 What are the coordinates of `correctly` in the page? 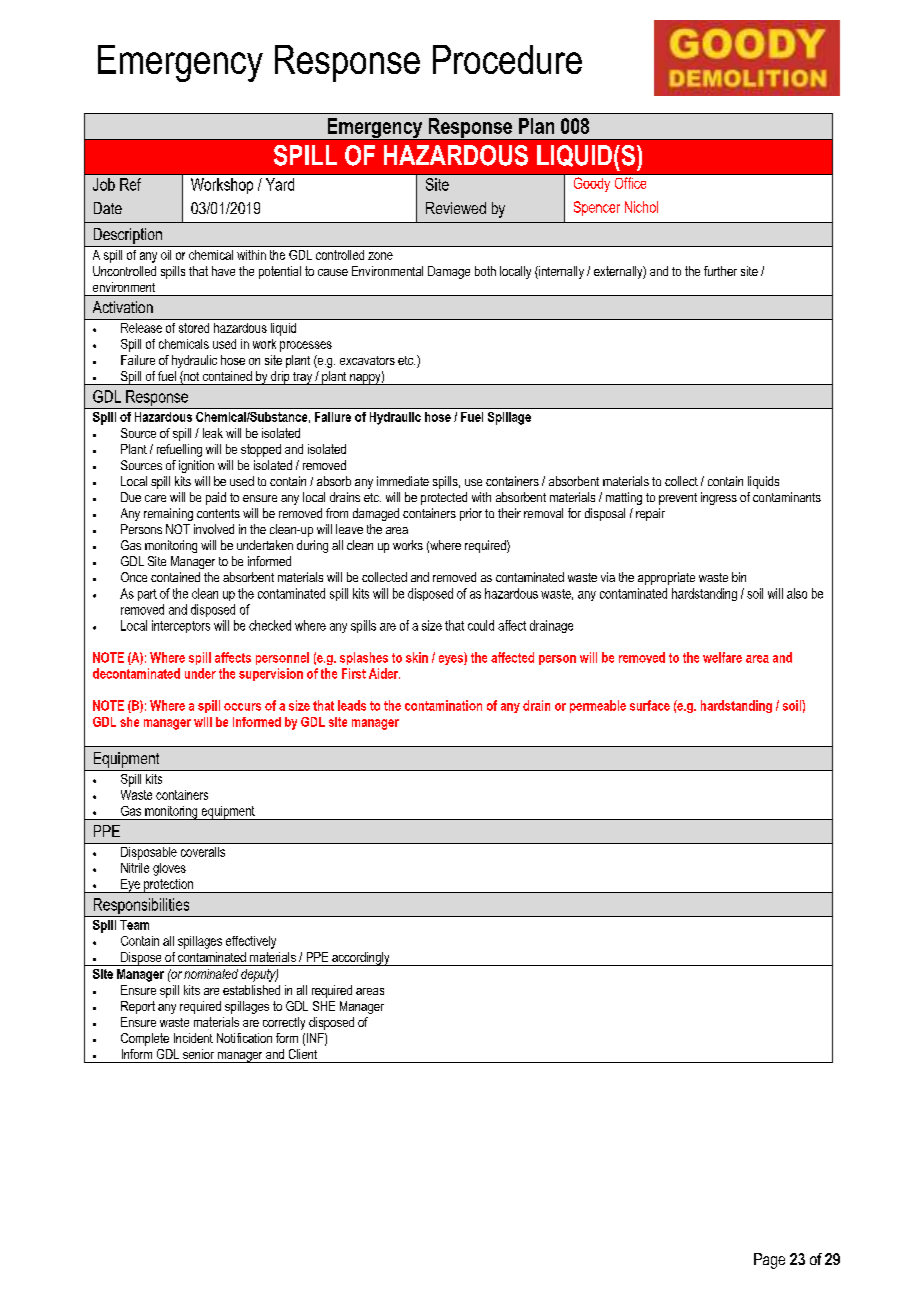 It's located at (284, 1023).
